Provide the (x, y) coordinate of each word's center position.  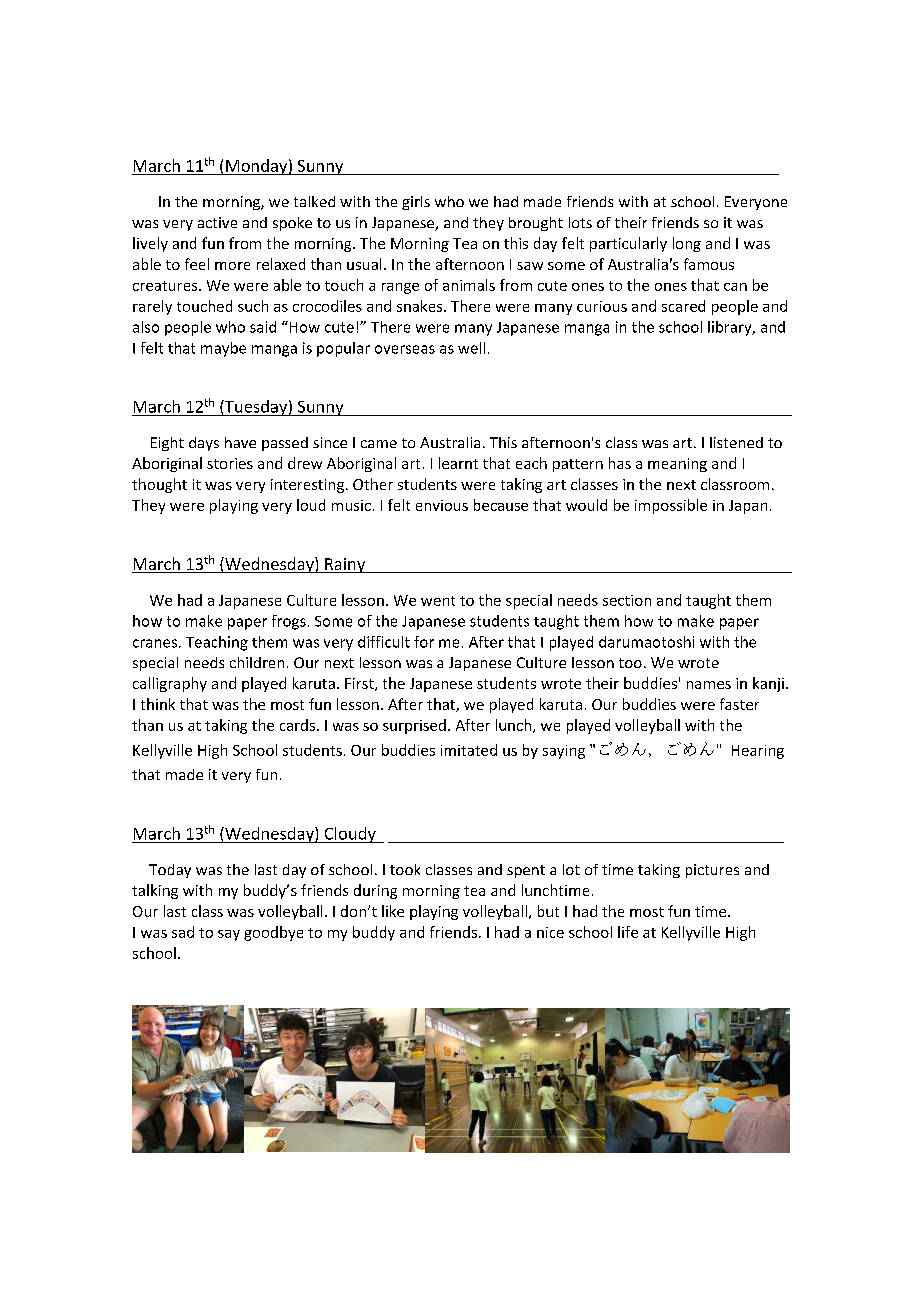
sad (183, 932)
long (687, 244)
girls (416, 203)
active (217, 222)
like (393, 911)
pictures (712, 871)
